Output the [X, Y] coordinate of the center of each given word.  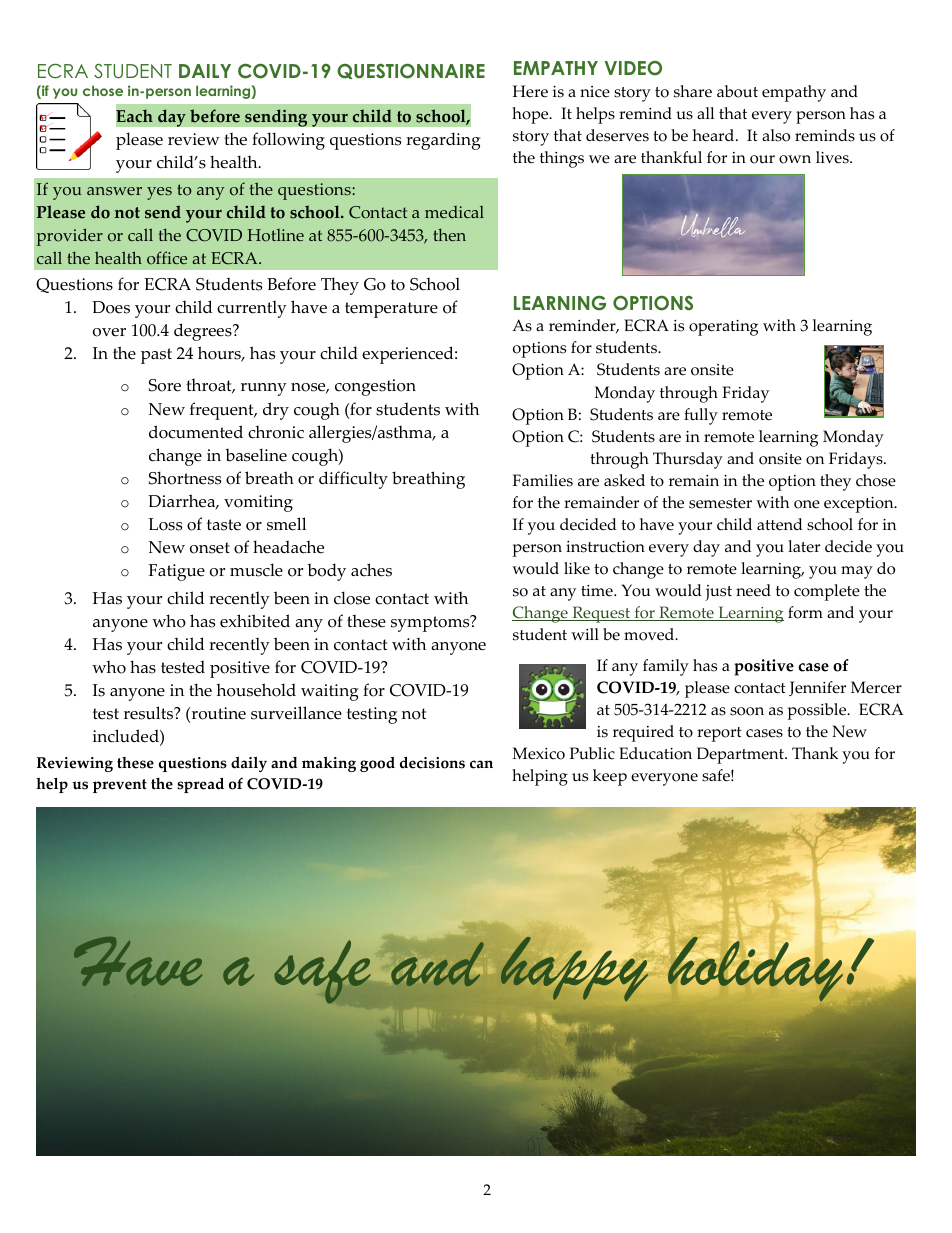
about [737, 91]
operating [723, 328]
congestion [375, 387]
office [167, 258]
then [449, 235]
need [753, 590]
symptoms [431, 623]
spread [200, 785]
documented [196, 432]
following [288, 141]
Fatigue [176, 572]
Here [530, 91]
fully [701, 416]
